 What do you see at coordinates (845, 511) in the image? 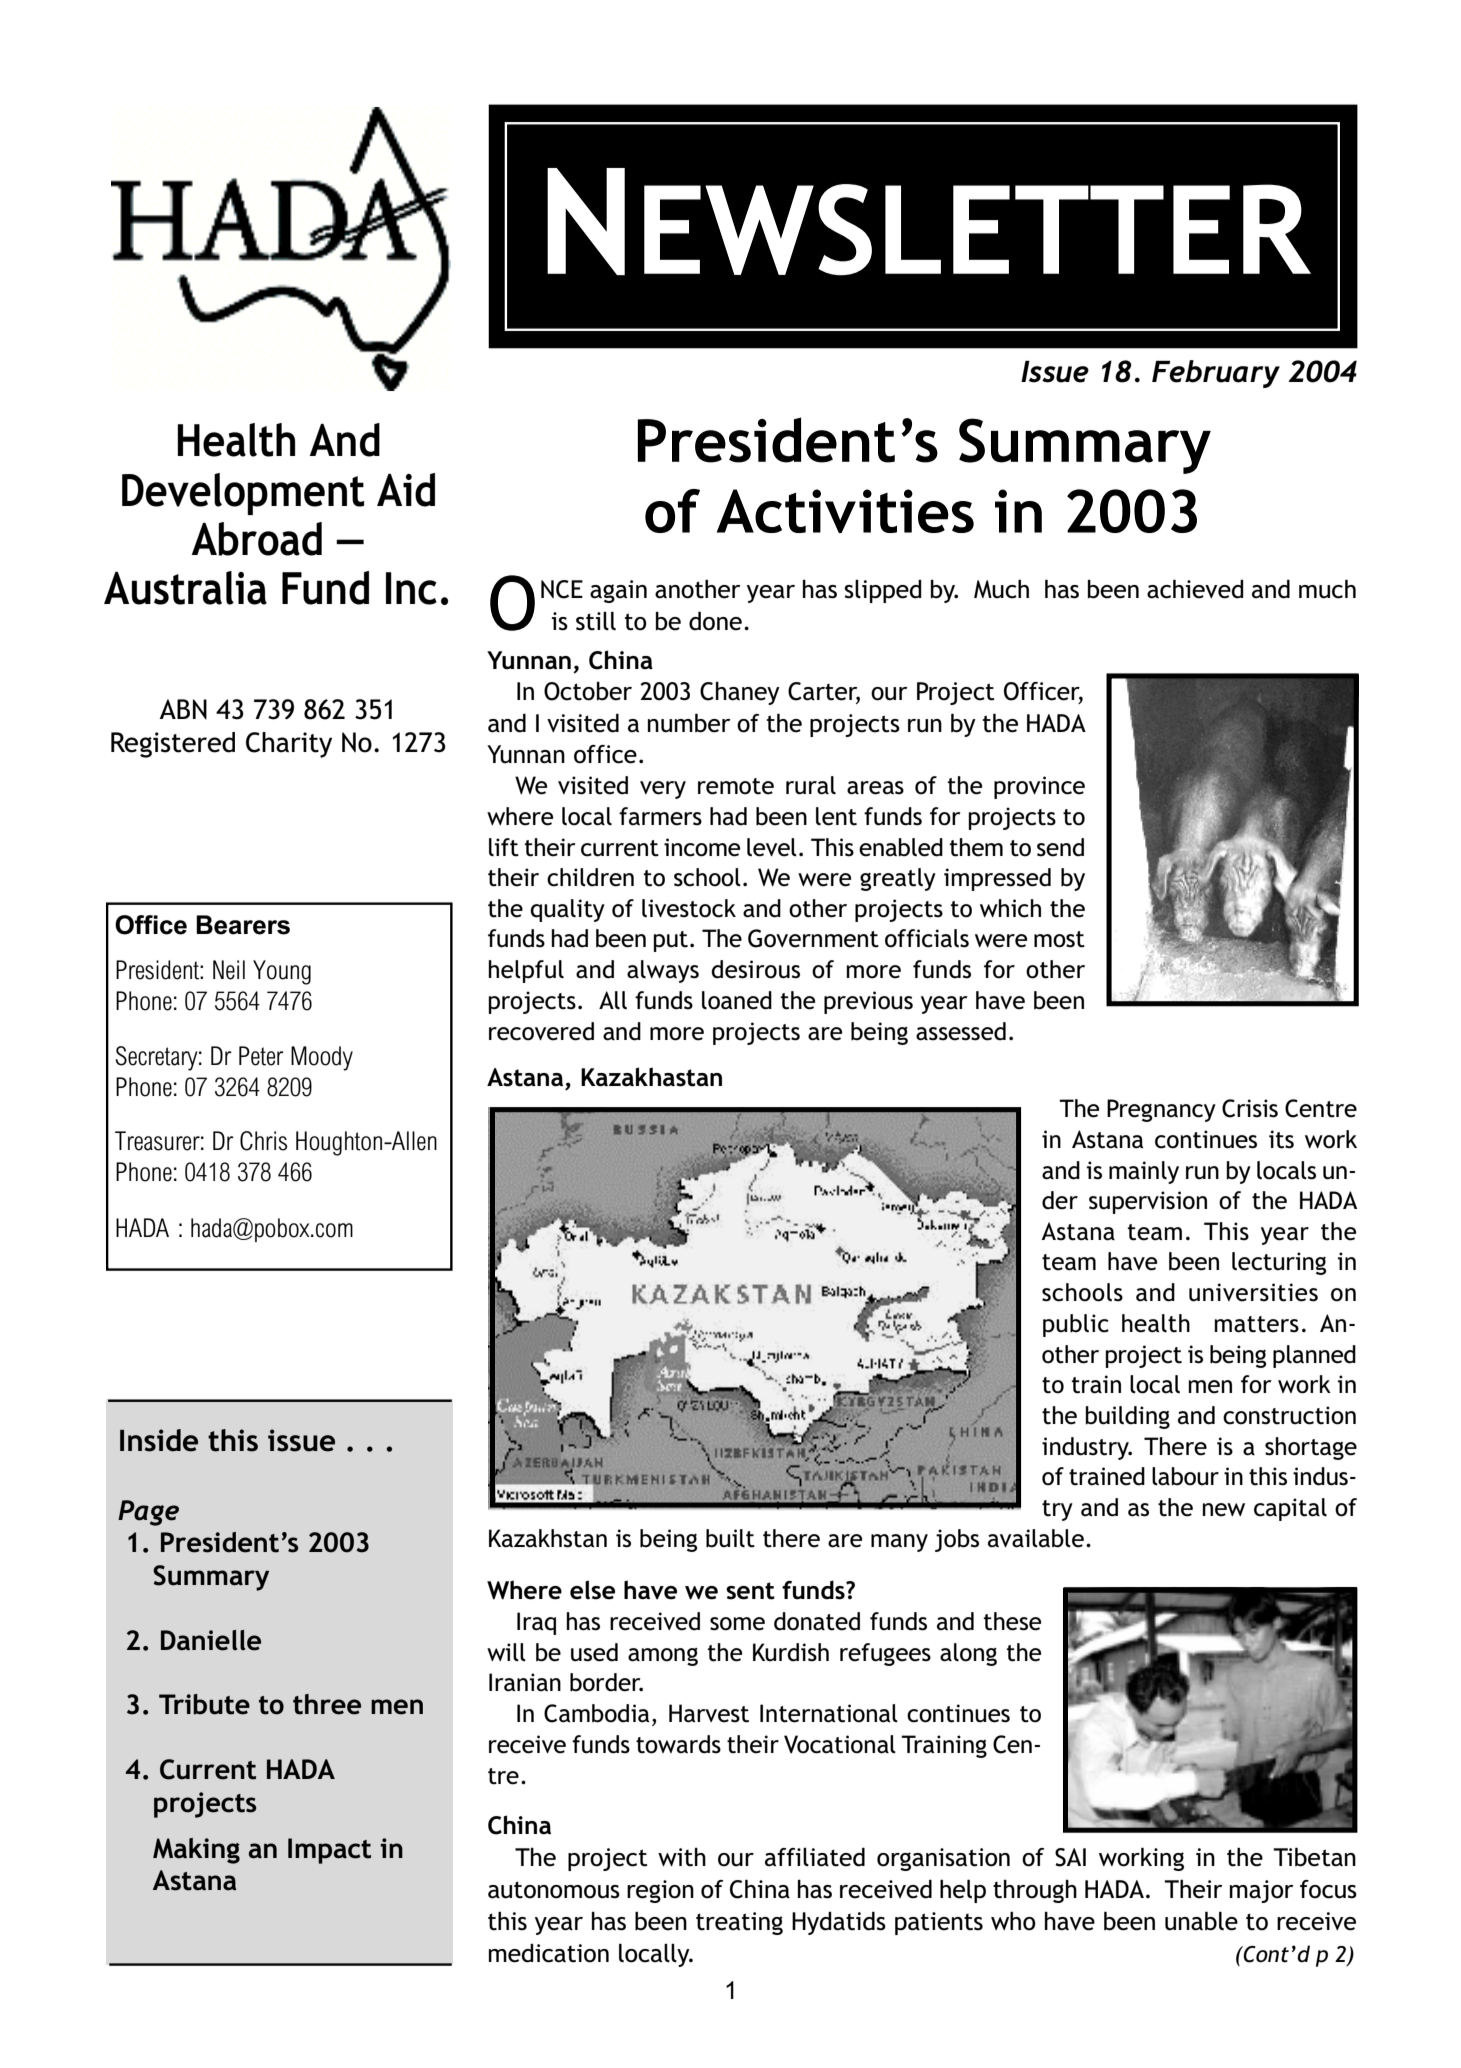
I see `Activities` at bounding box center [845, 511].
